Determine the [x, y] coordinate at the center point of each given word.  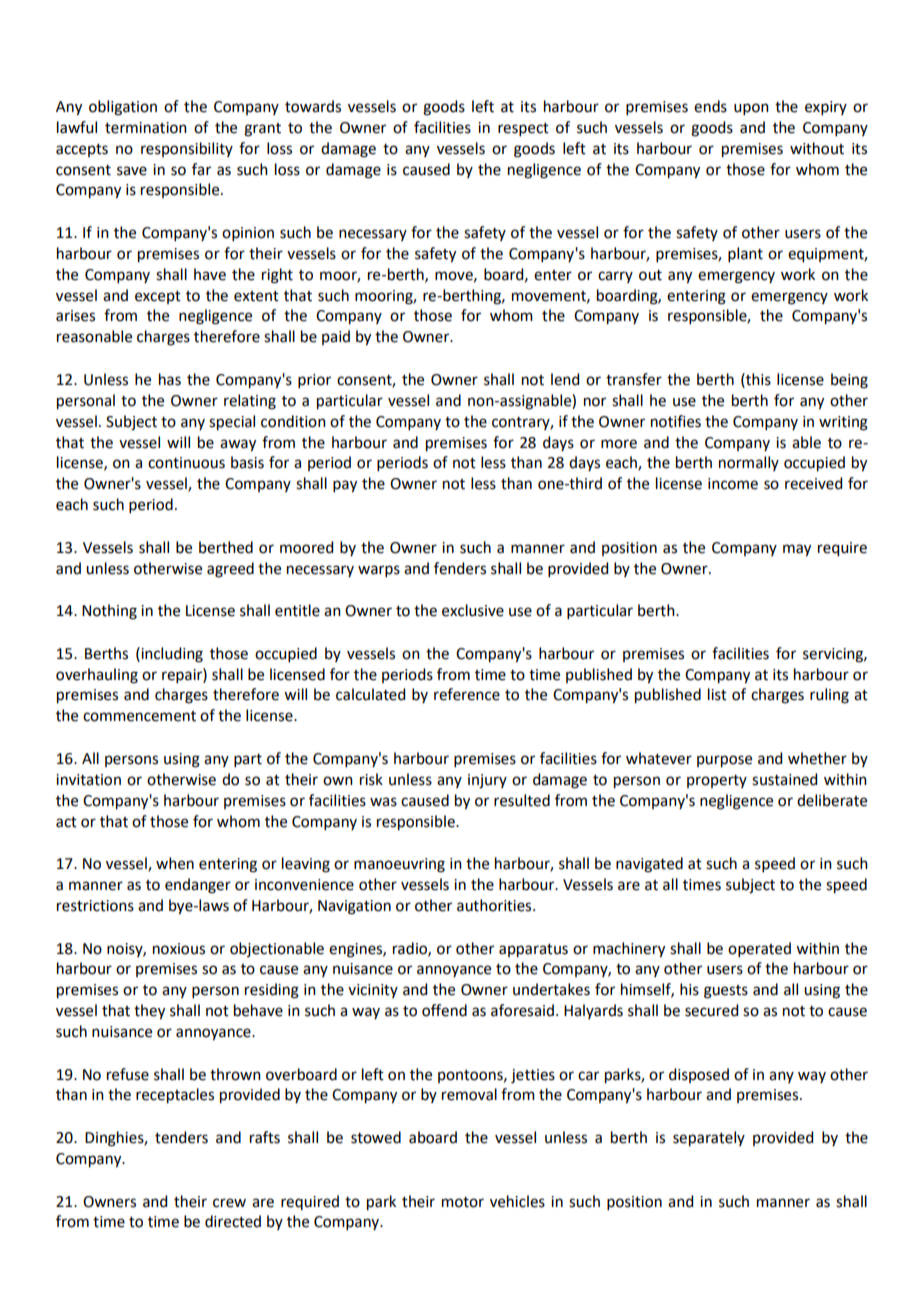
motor [463, 1202]
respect [523, 129]
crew [229, 1203]
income [733, 484]
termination [146, 128]
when [175, 863]
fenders [460, 568]
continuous [186, 463]
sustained [784, 779]
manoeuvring [399, 865]
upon [751, 109]
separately [709, 1139]
